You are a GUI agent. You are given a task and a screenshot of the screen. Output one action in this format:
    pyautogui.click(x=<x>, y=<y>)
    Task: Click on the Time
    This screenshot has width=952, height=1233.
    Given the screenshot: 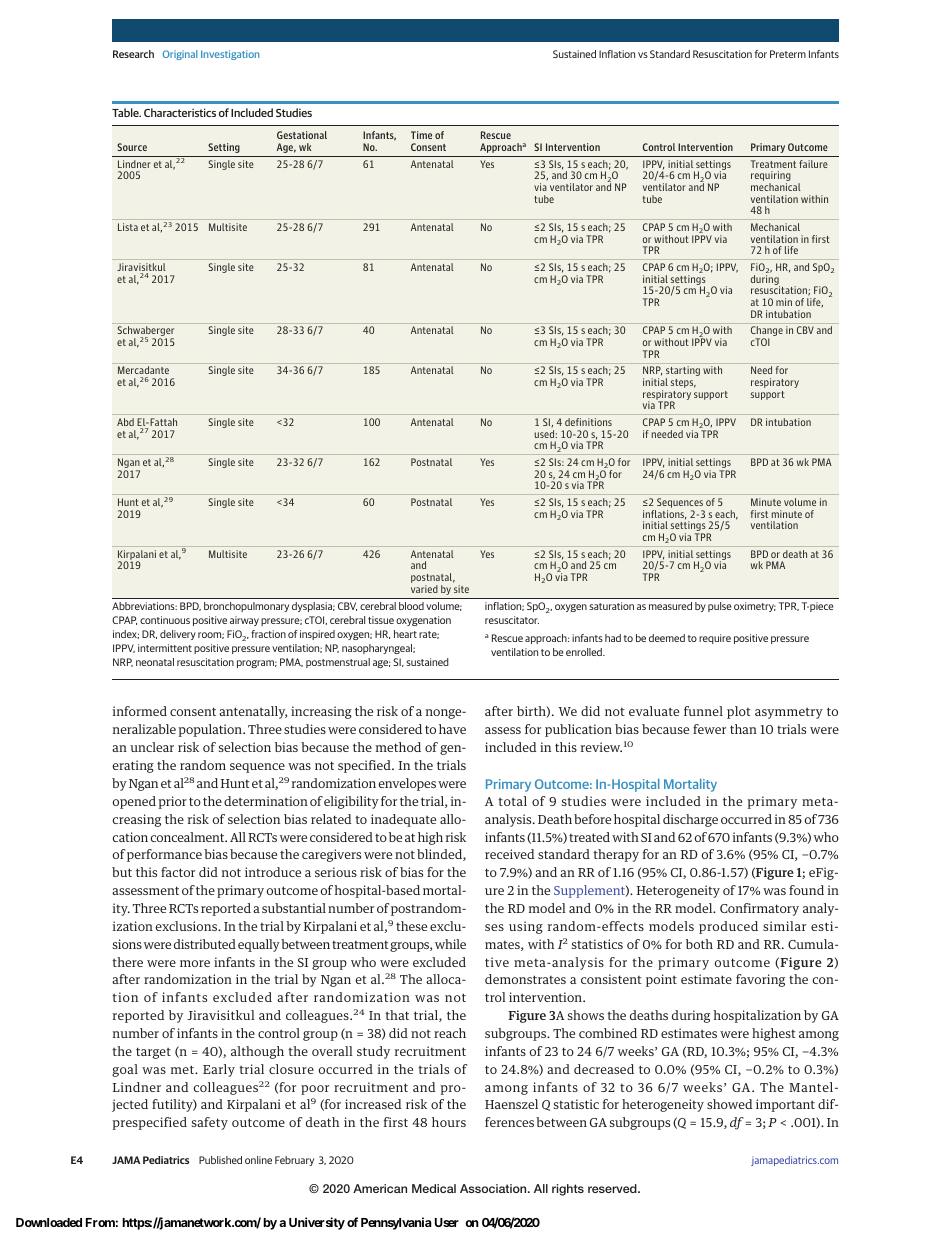 What is the action you would take?
    pyautogui.click(x=421, y=135)
